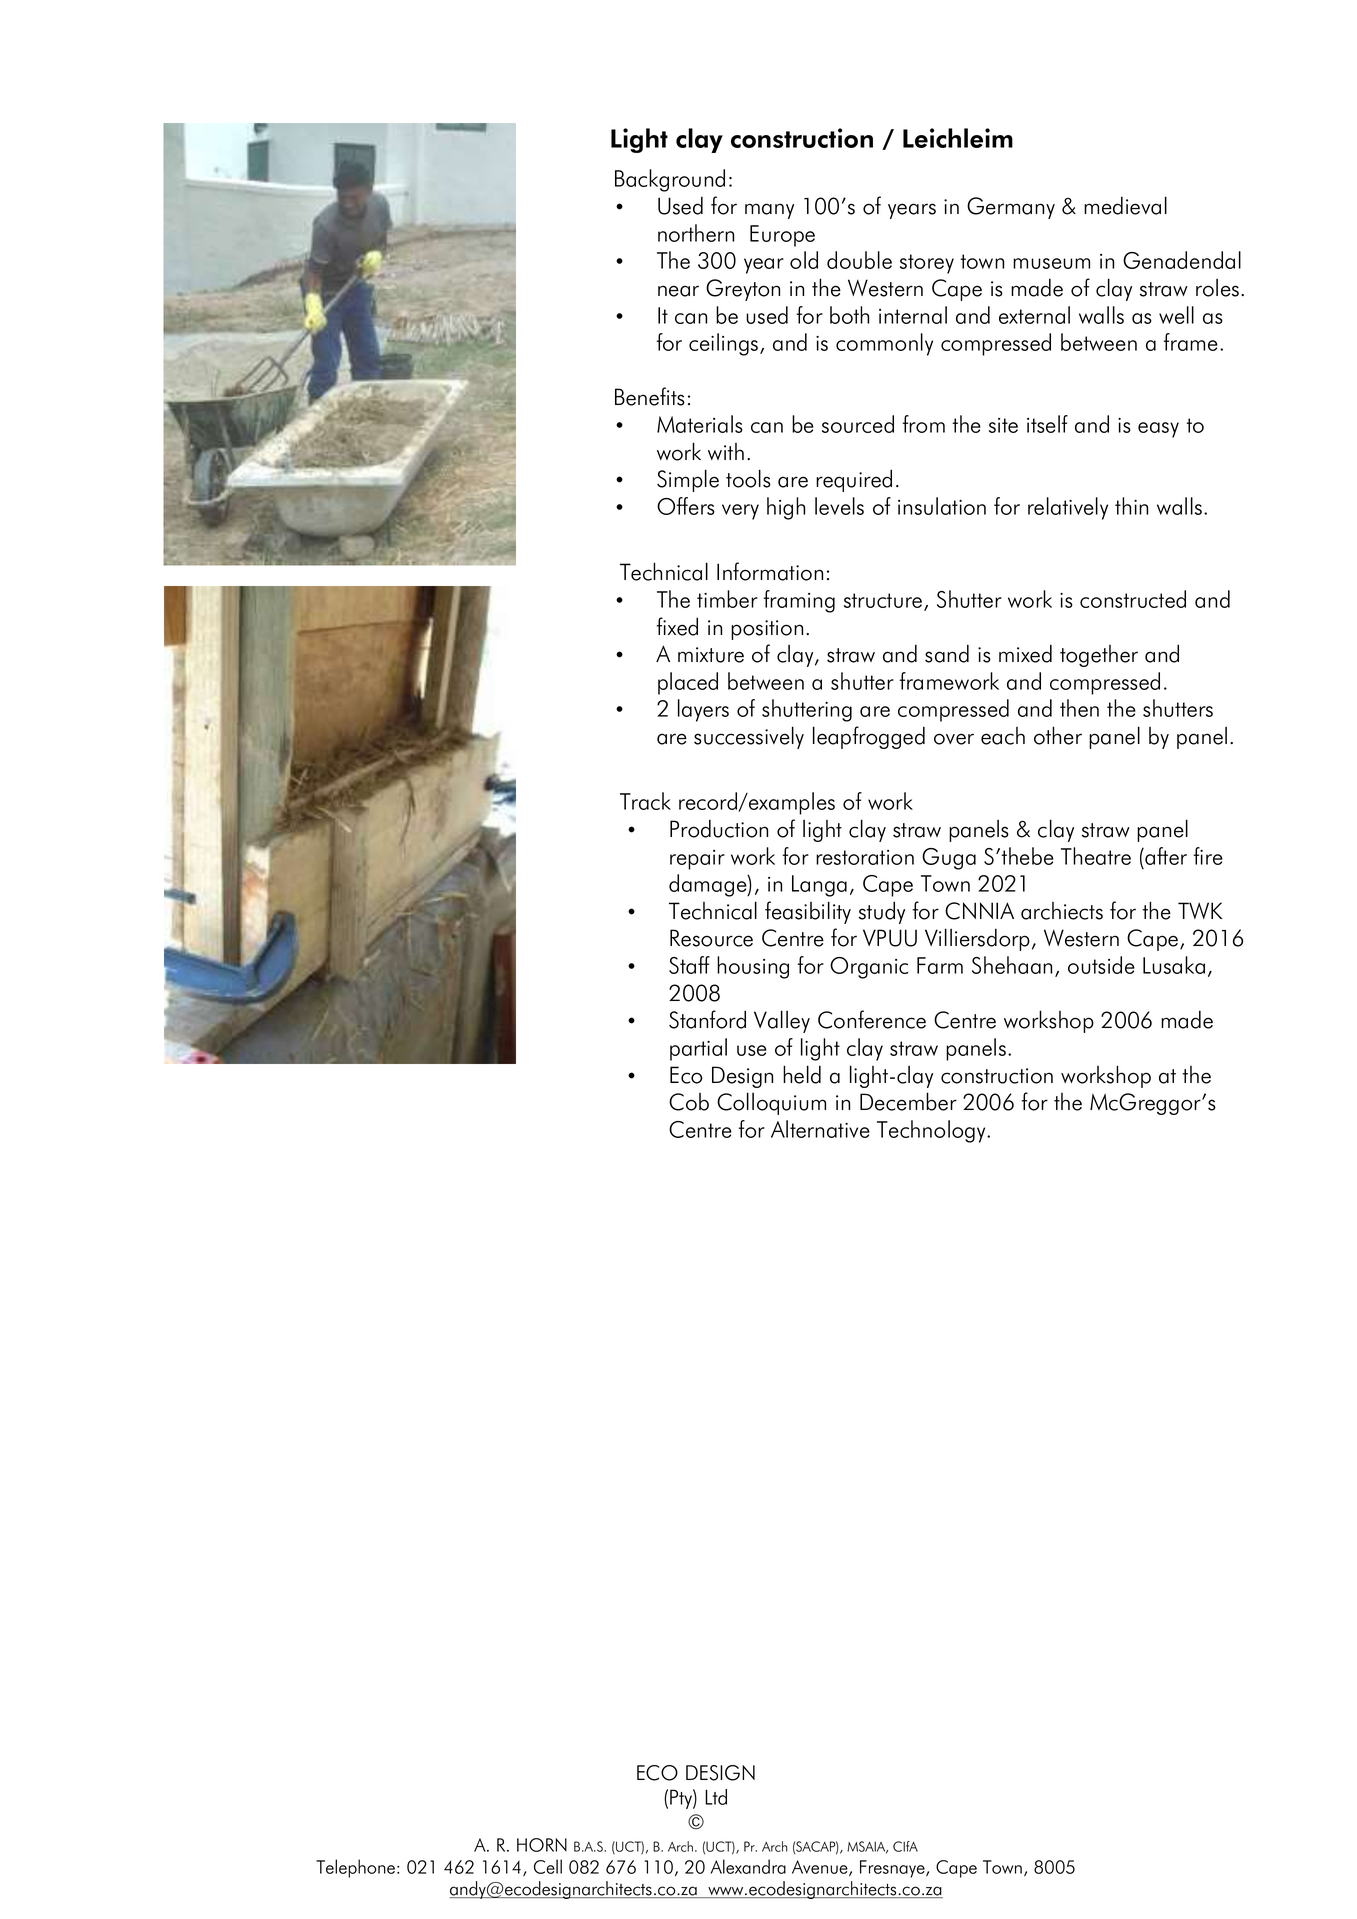 Image resolution: width=1357 pixels, height=1919 pixels. What do you see at coordinates (782, 236) in the image?
I see `Europe` at bounding box center [782, 236].
